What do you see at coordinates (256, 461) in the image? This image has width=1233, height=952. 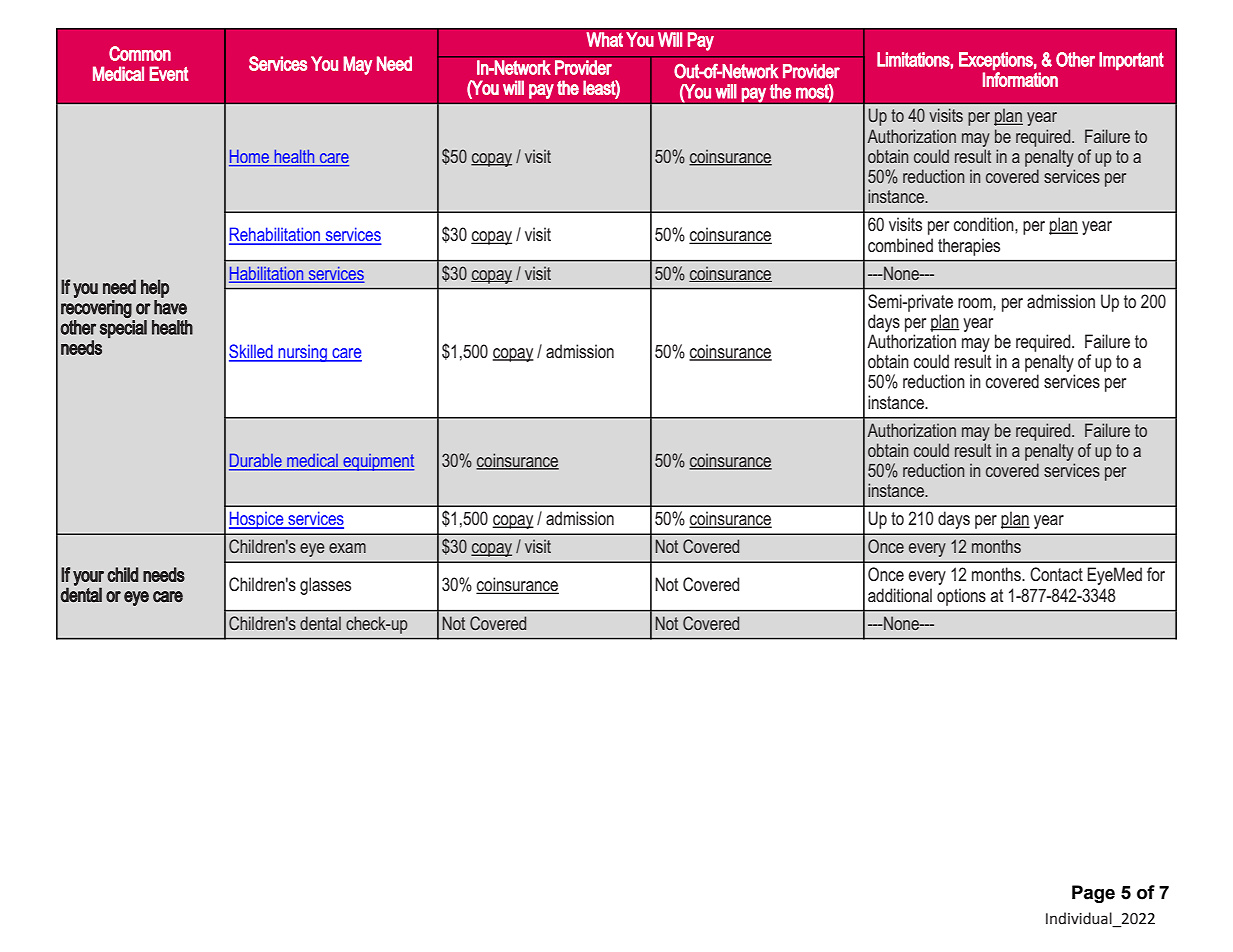 I see `Durable` at bounding box center [256, 461].
